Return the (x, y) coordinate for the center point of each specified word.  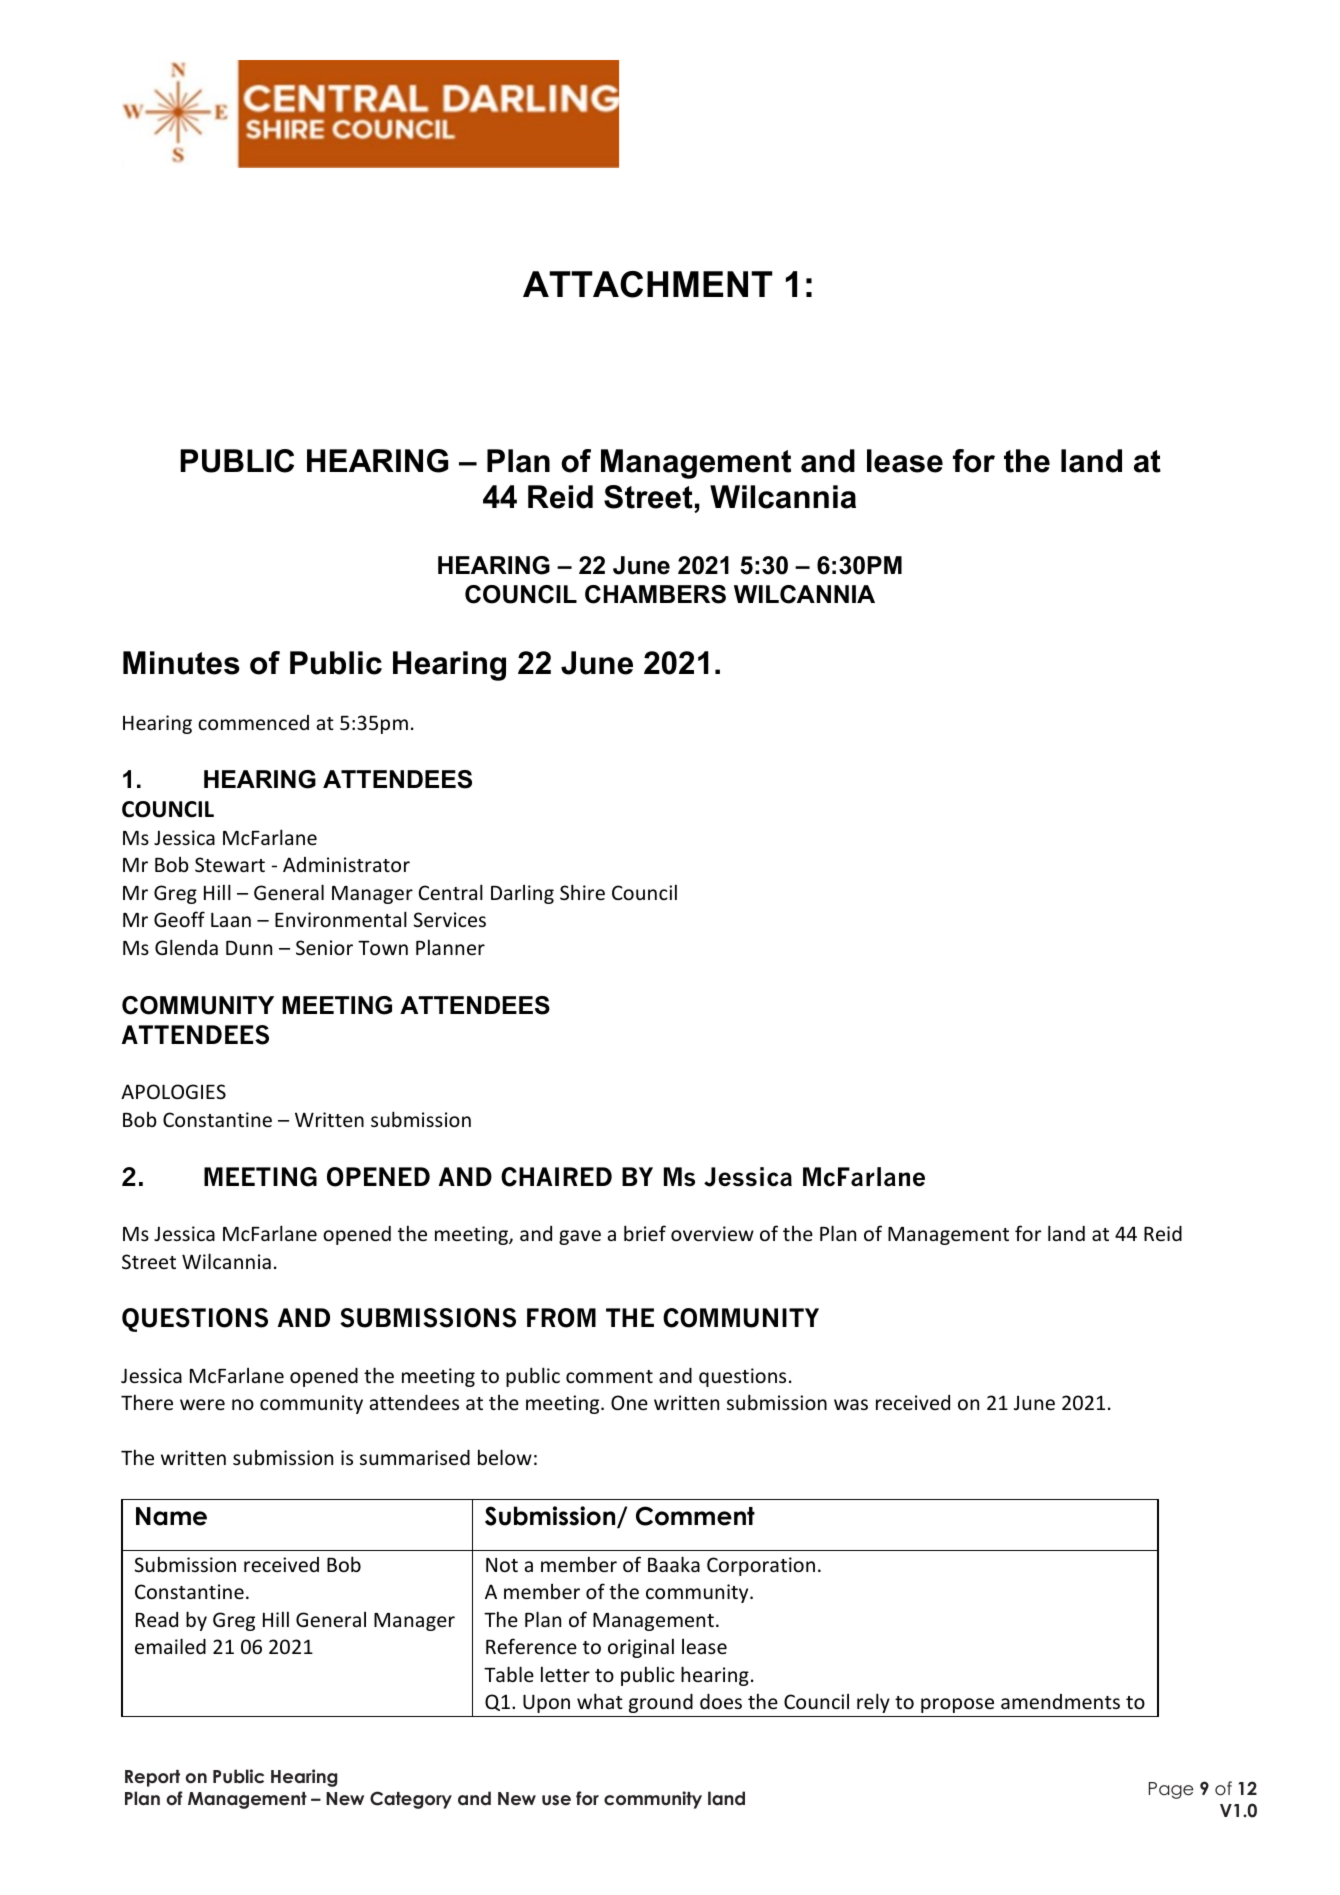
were (202, 1404)
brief (645, 1233)
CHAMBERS (655, 594)
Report (152, 1778)
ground (661, 1703)
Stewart (230, 864)
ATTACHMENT (648, 284)
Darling (522, 894)
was (851, 1404)
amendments (1060, 1701)
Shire (582, 892)
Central (451, 892)
